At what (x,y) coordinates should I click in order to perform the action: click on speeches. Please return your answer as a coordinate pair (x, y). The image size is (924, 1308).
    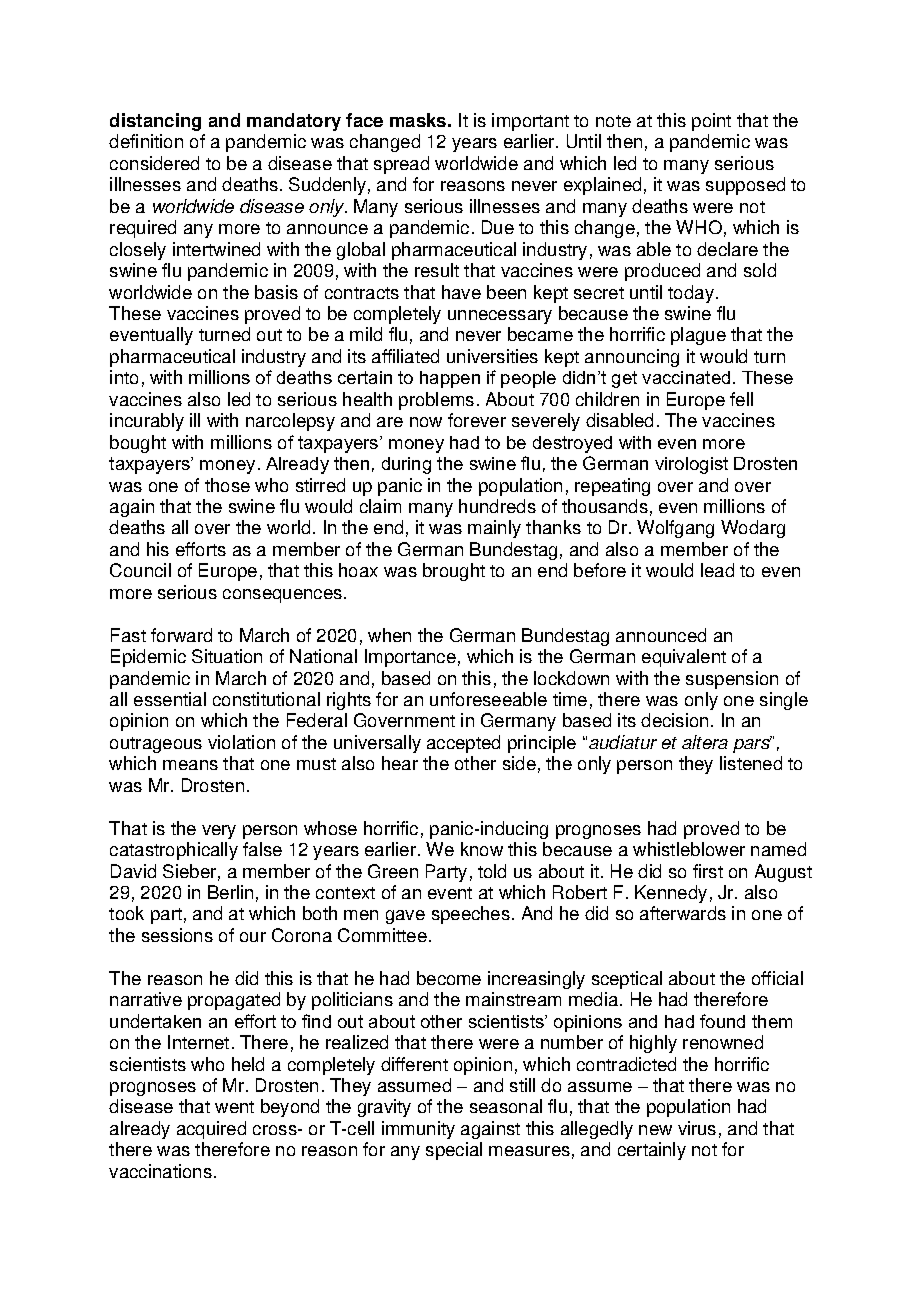
    Looking at the image, I should click on (471, 915).
